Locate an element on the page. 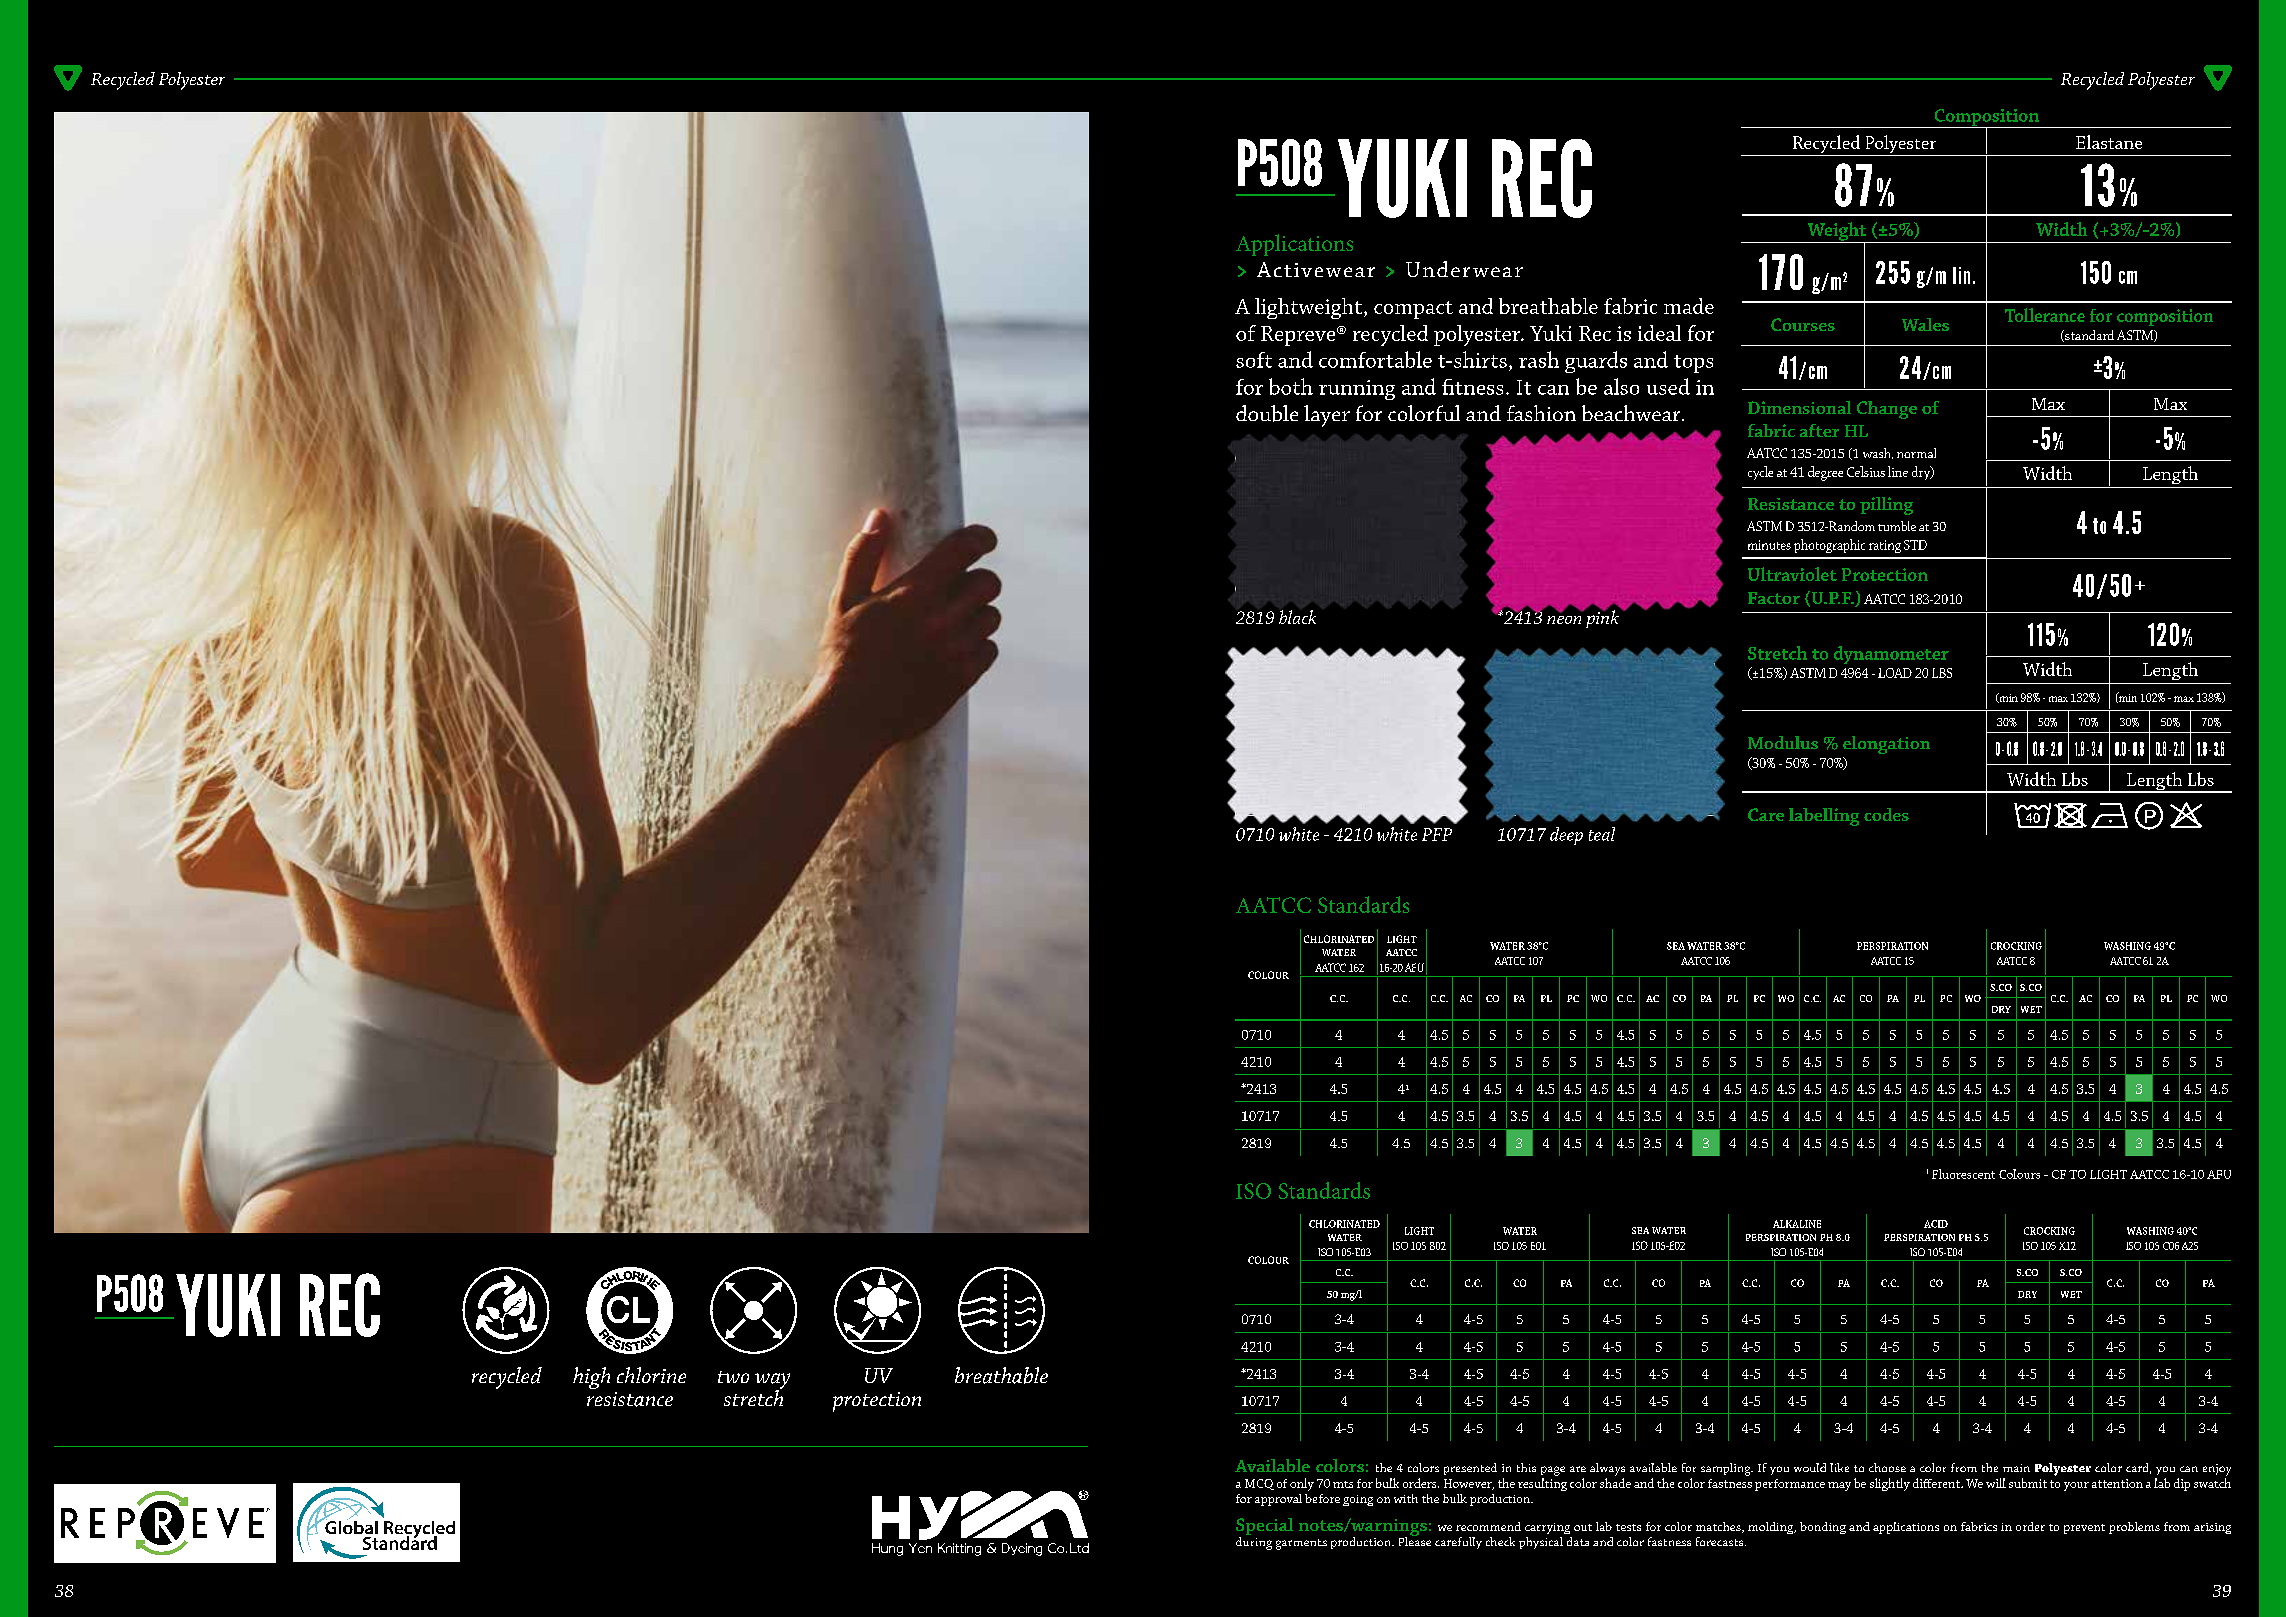  ACID is located at coordinates (1936, 1224).
